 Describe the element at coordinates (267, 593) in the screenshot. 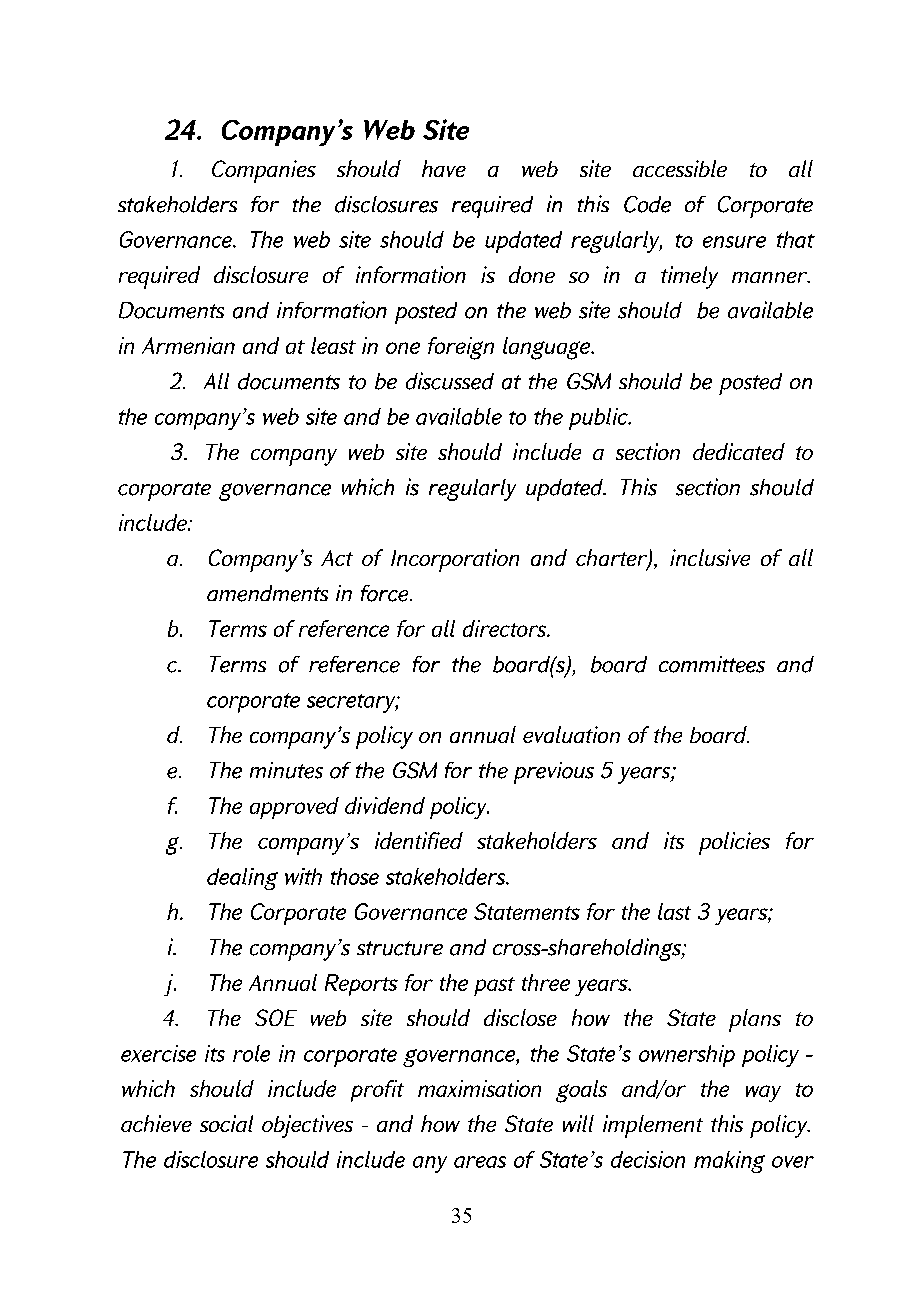

I see `amendments` at that location.
